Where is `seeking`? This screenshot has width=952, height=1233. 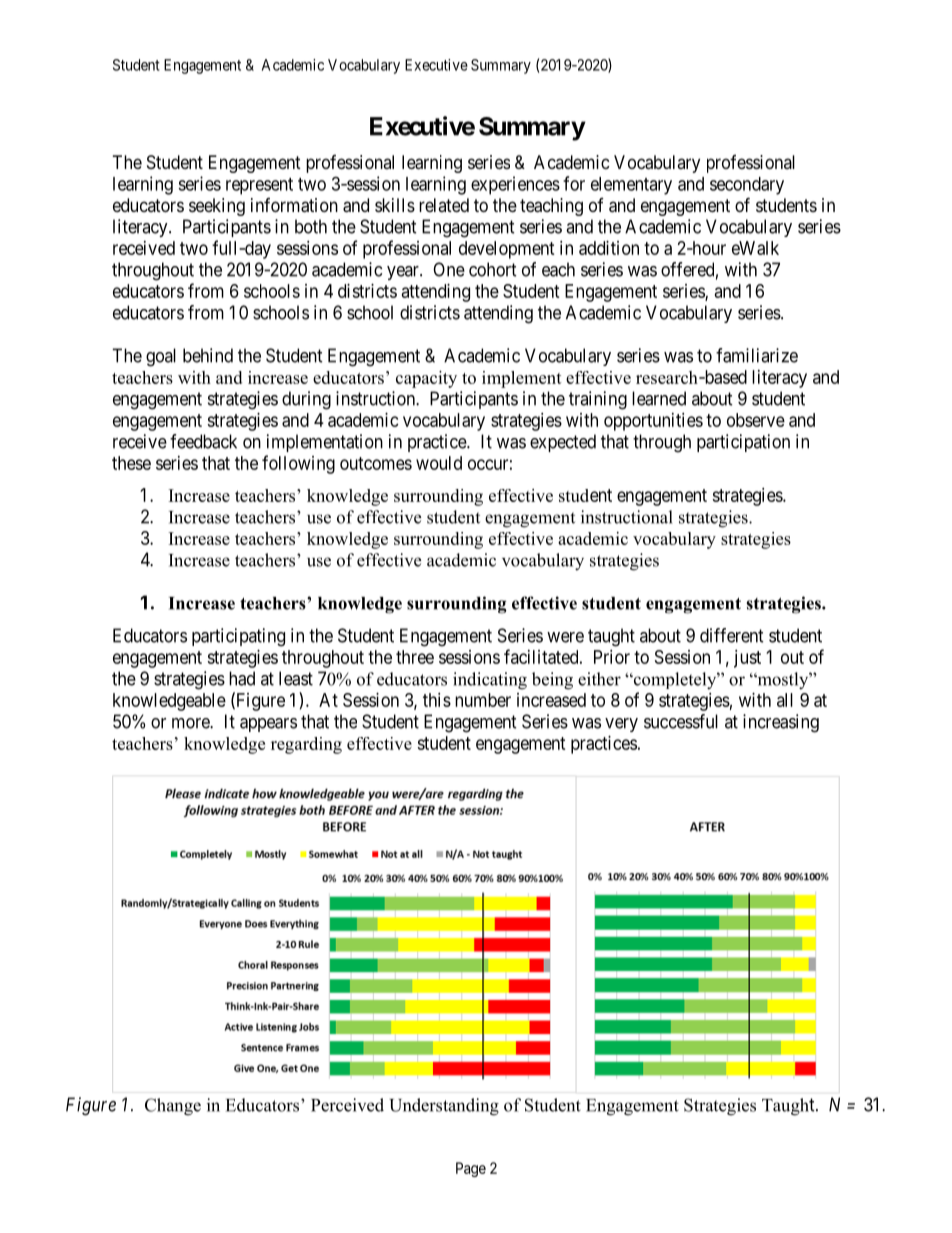 seeking is located at coordinates (217, 207).
